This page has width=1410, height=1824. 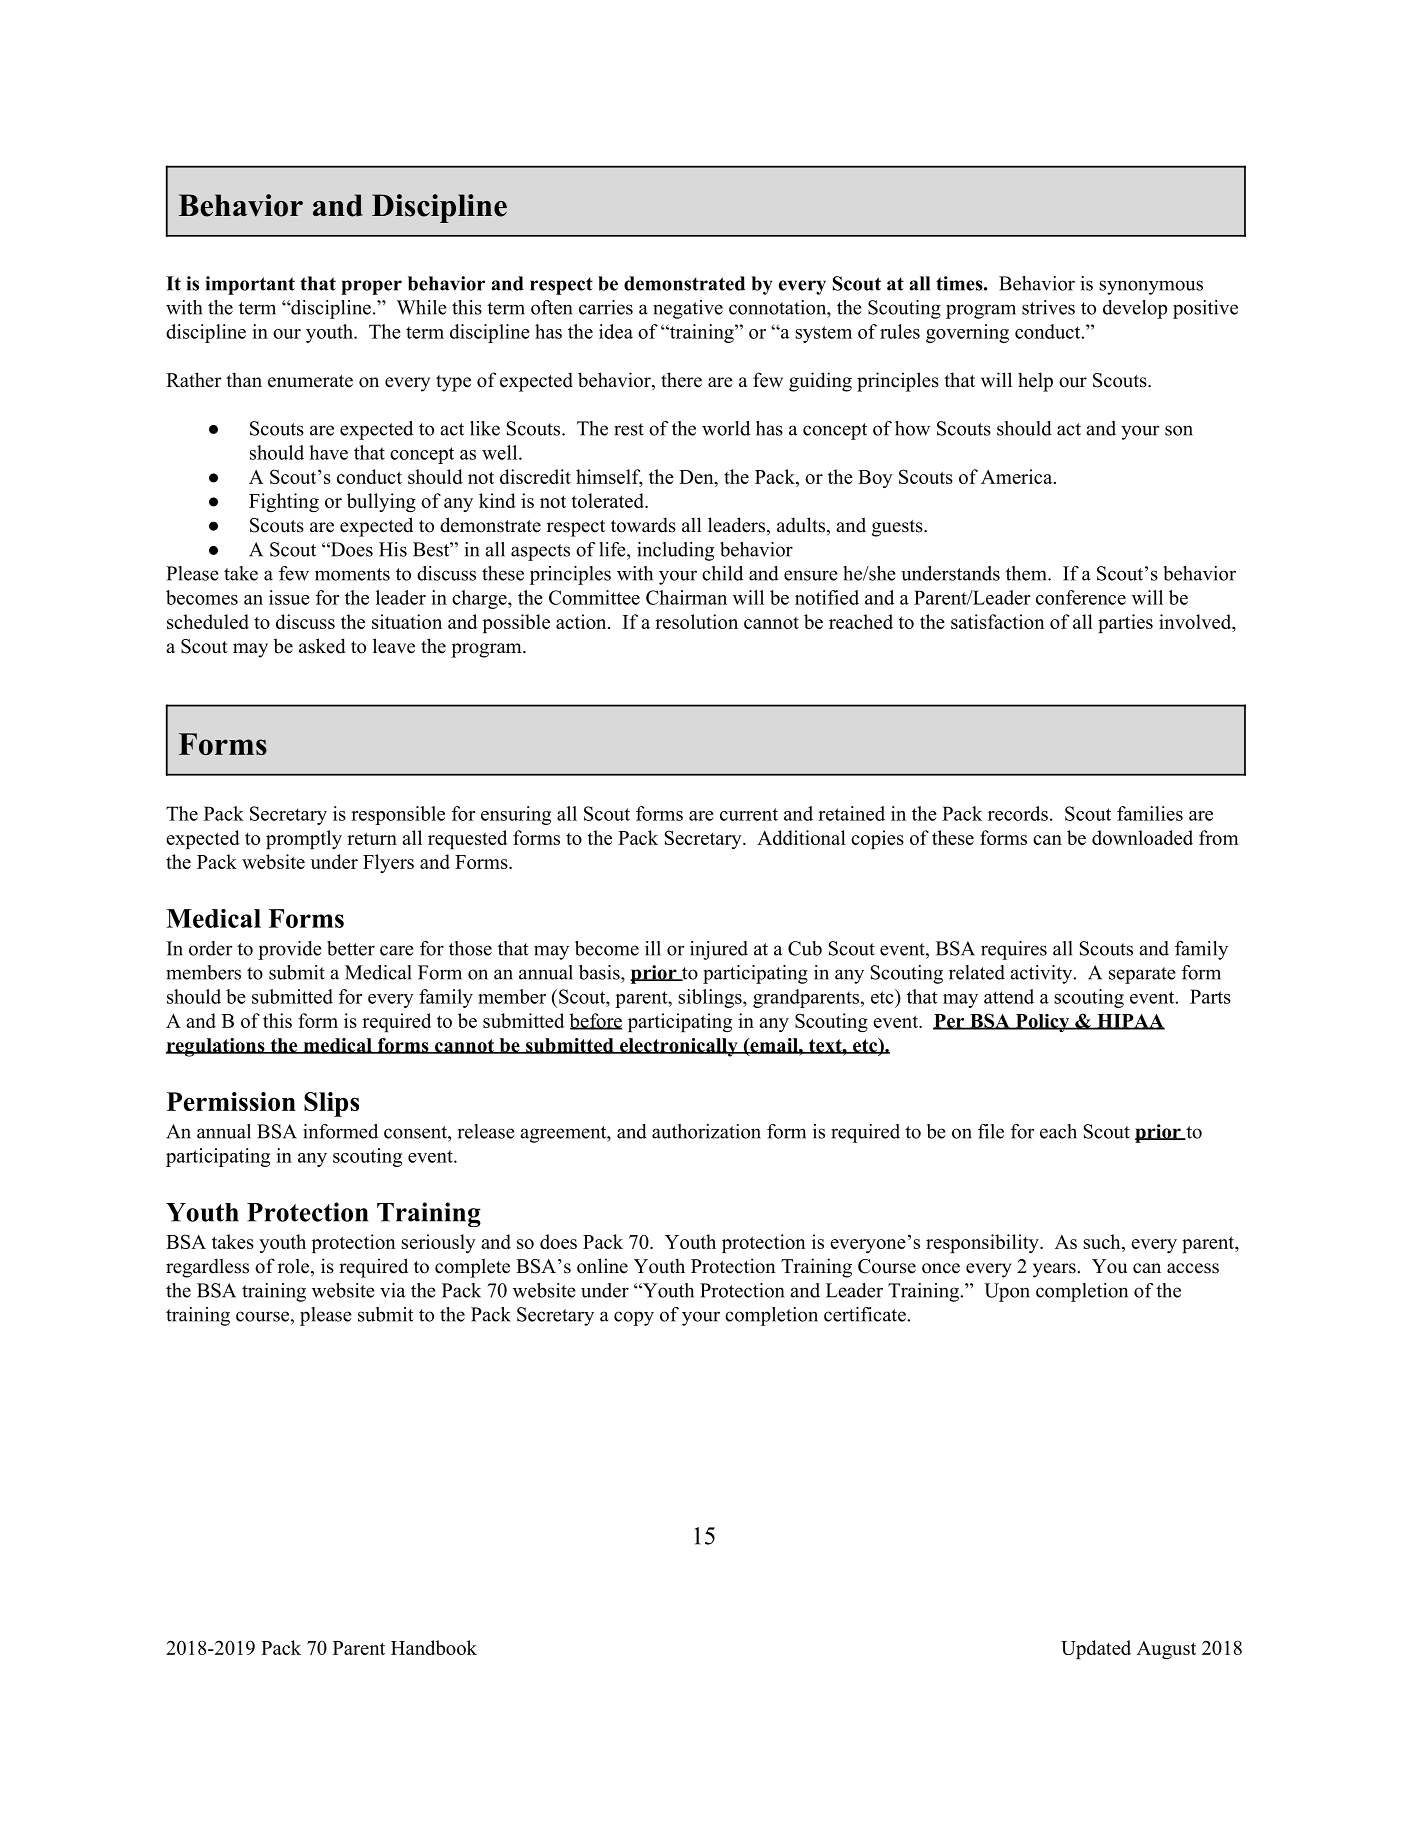 What do you see at coordinates (398, 815) in the page?
I see `responsible` at bounding box center [398, 815].
